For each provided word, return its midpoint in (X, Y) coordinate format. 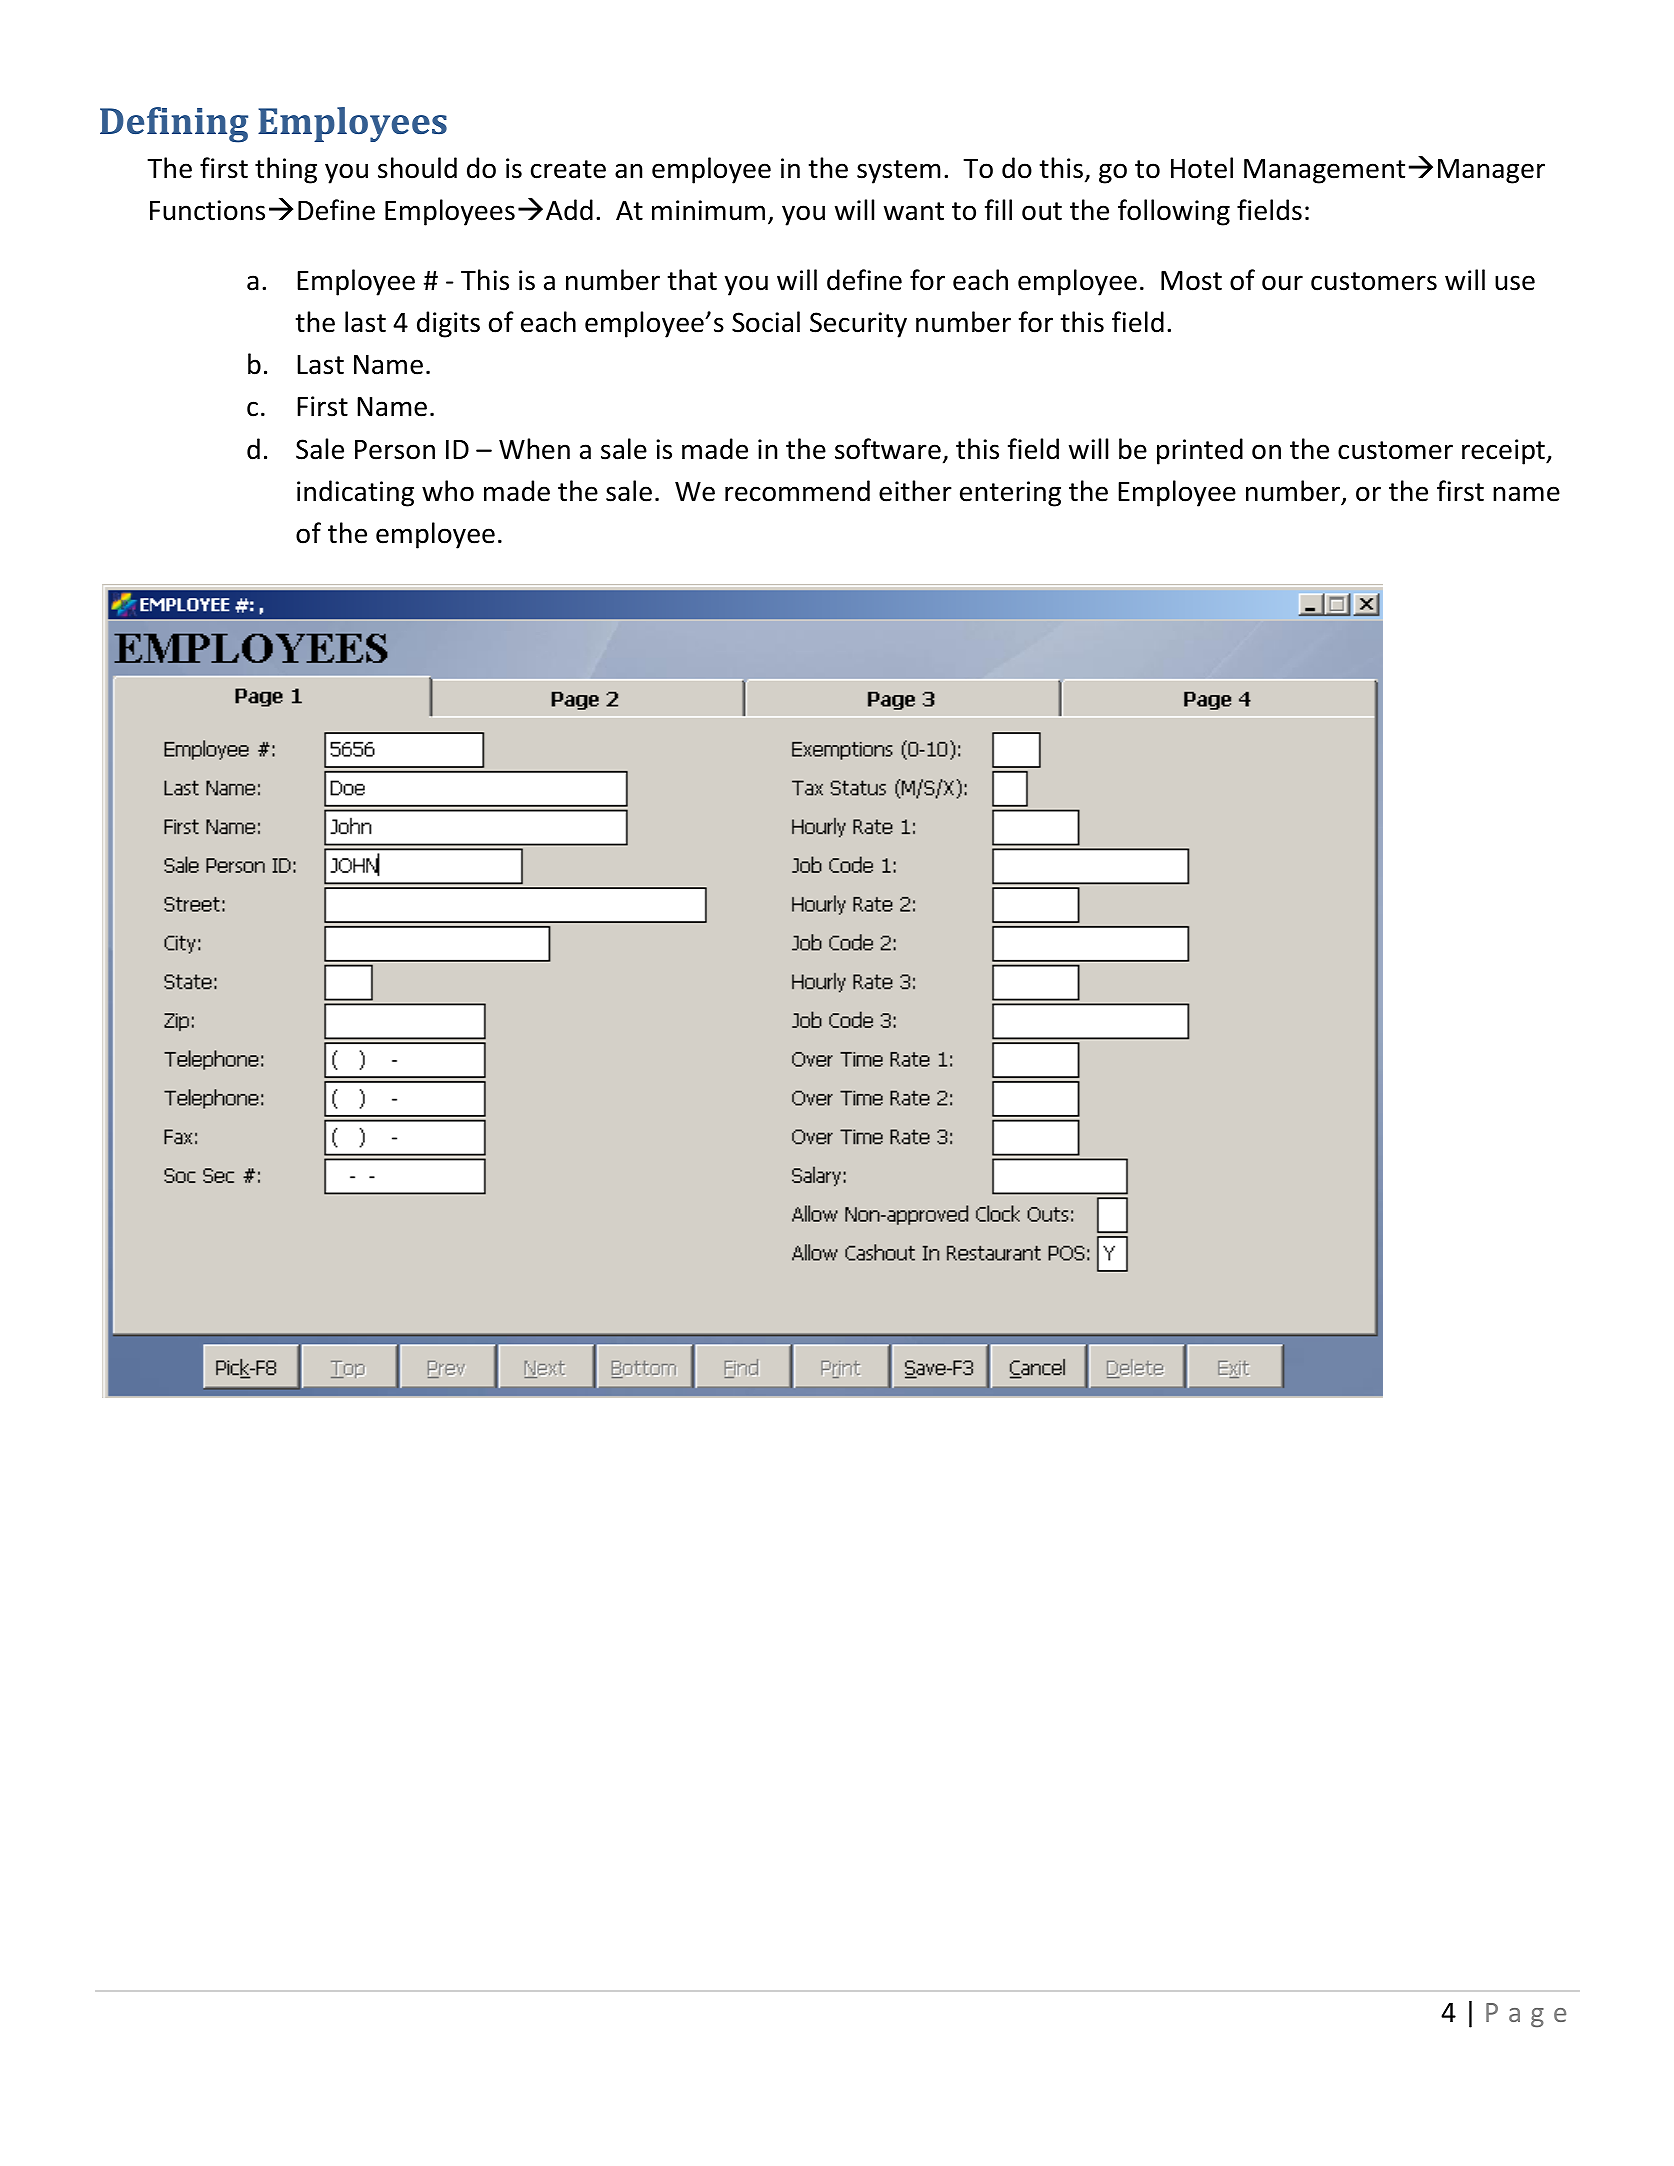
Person (395, 450)
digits (448, 324)
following (1174, 212)
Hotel (1202, 168)
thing (286, 170)
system (898, 172)
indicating (355, 493)
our (1282, 283)
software (888, 449)
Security (858, 325)
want (914, 211)
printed (1200, 451)
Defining (174, 125)
